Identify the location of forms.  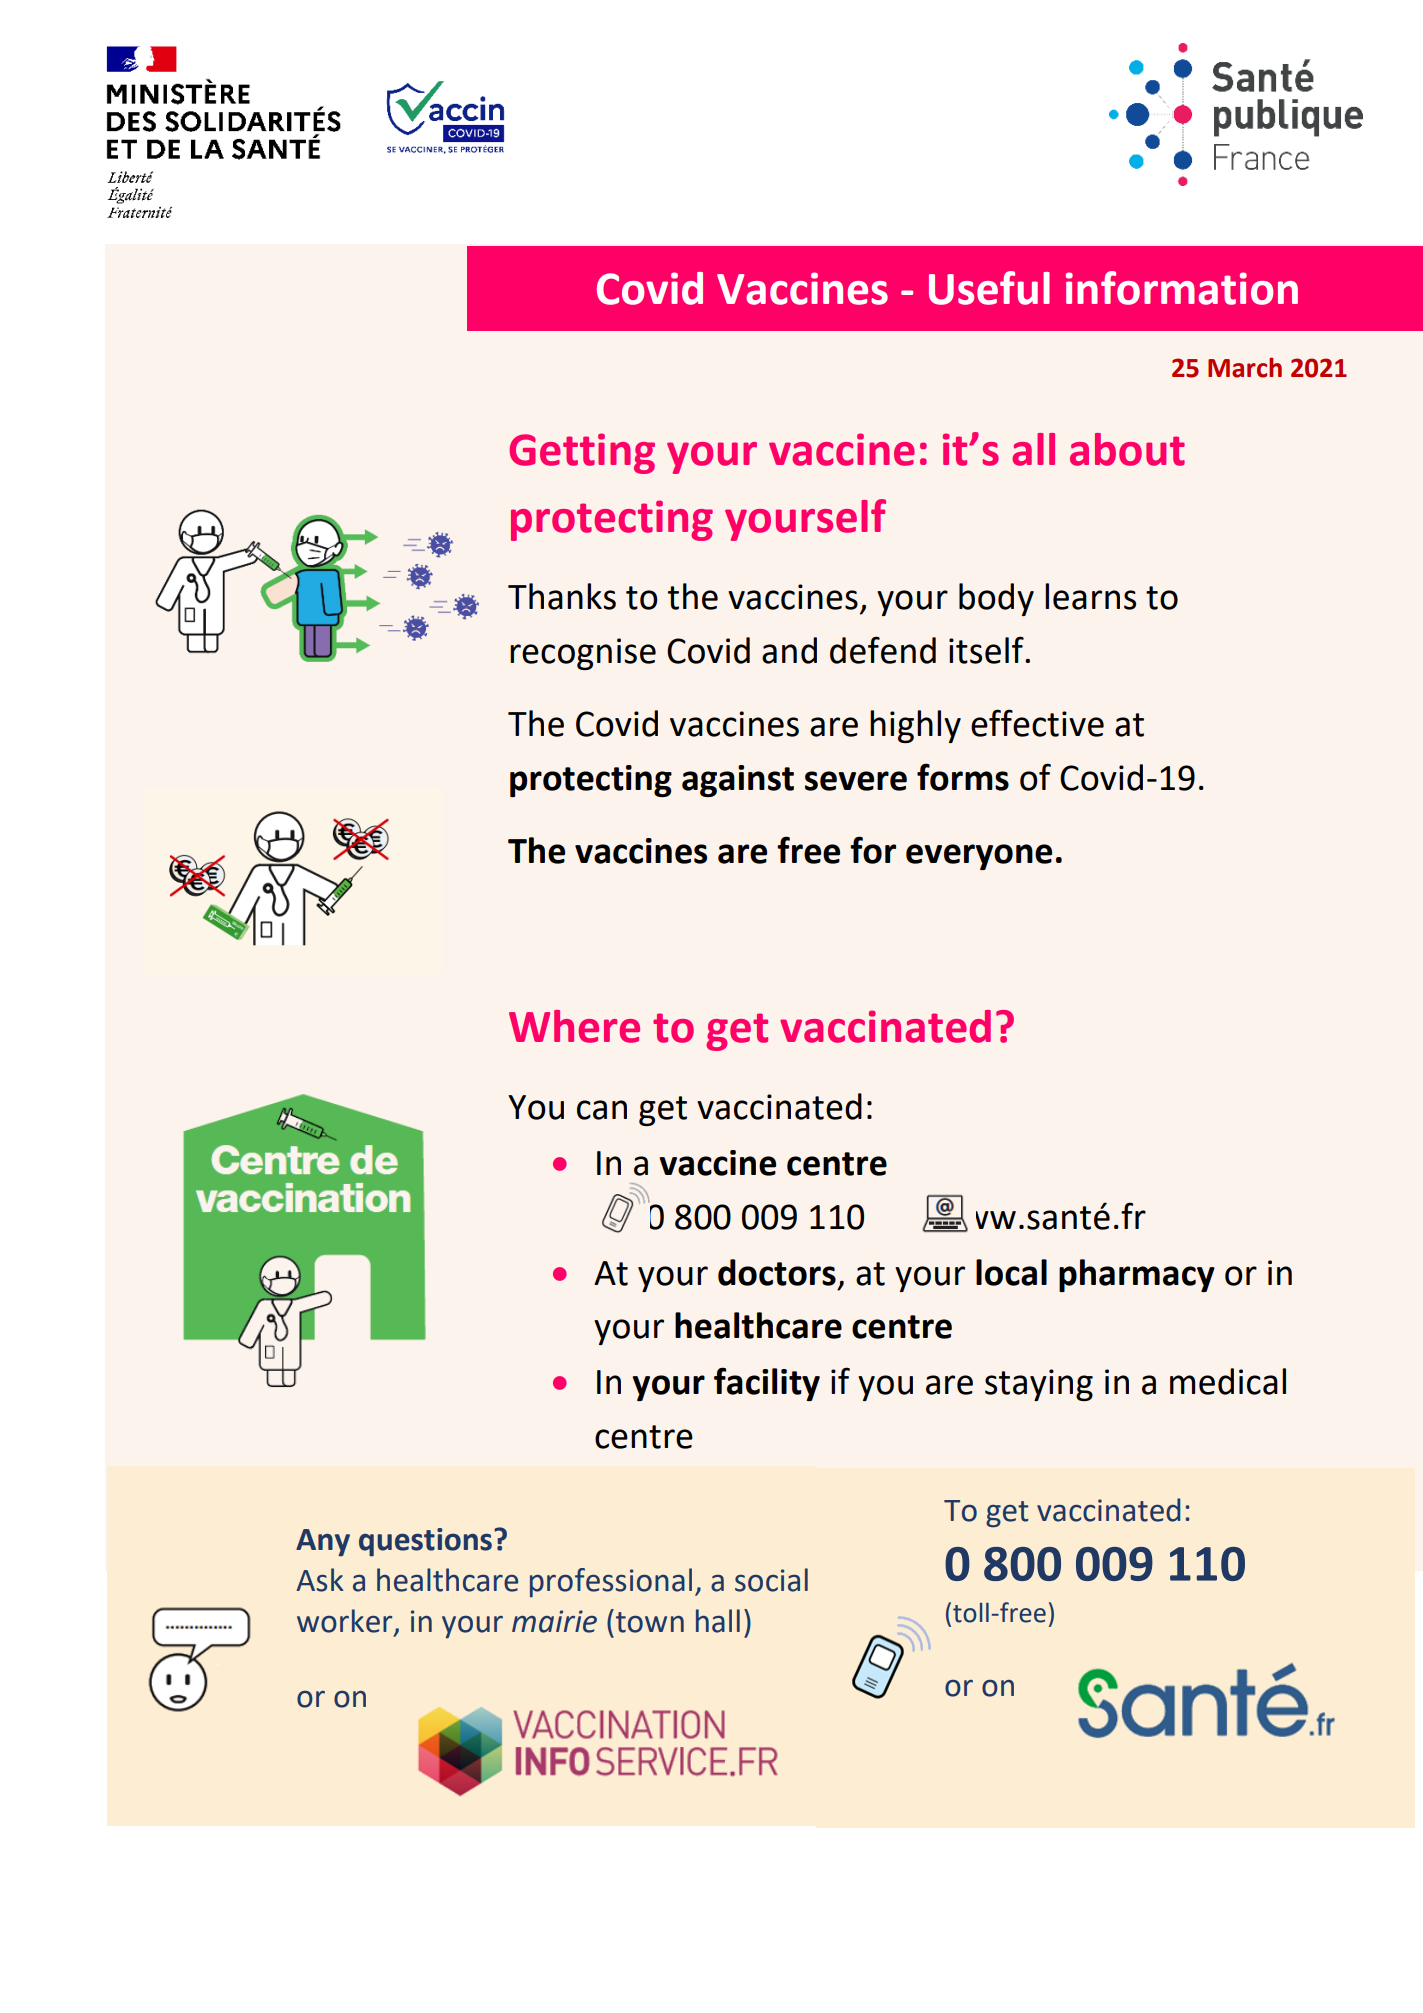
(963, 777).
